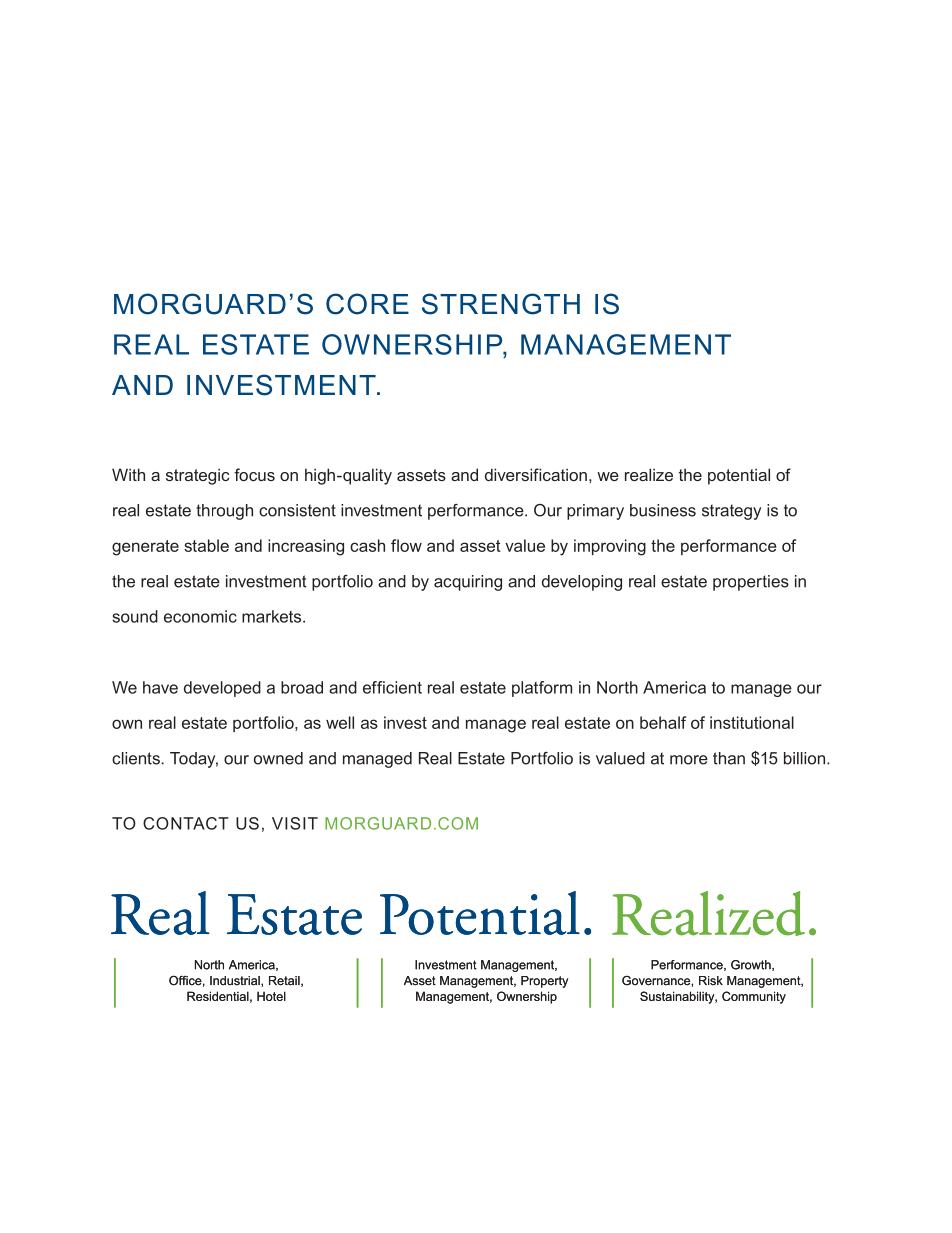  Describe the element at coordinates (729, 758) in the screenshot. I see `than` at that location.
